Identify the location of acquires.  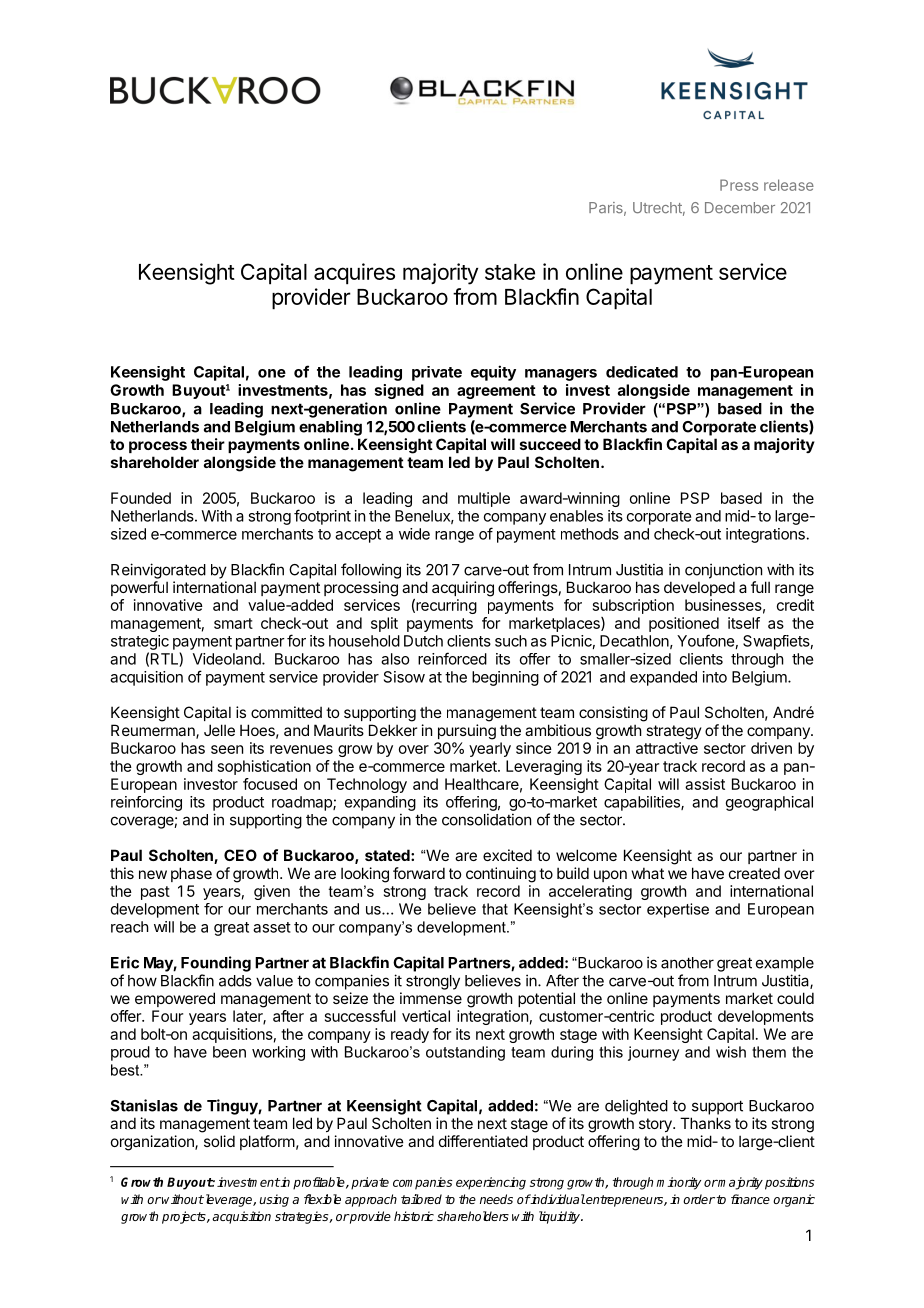
(354, 274).
